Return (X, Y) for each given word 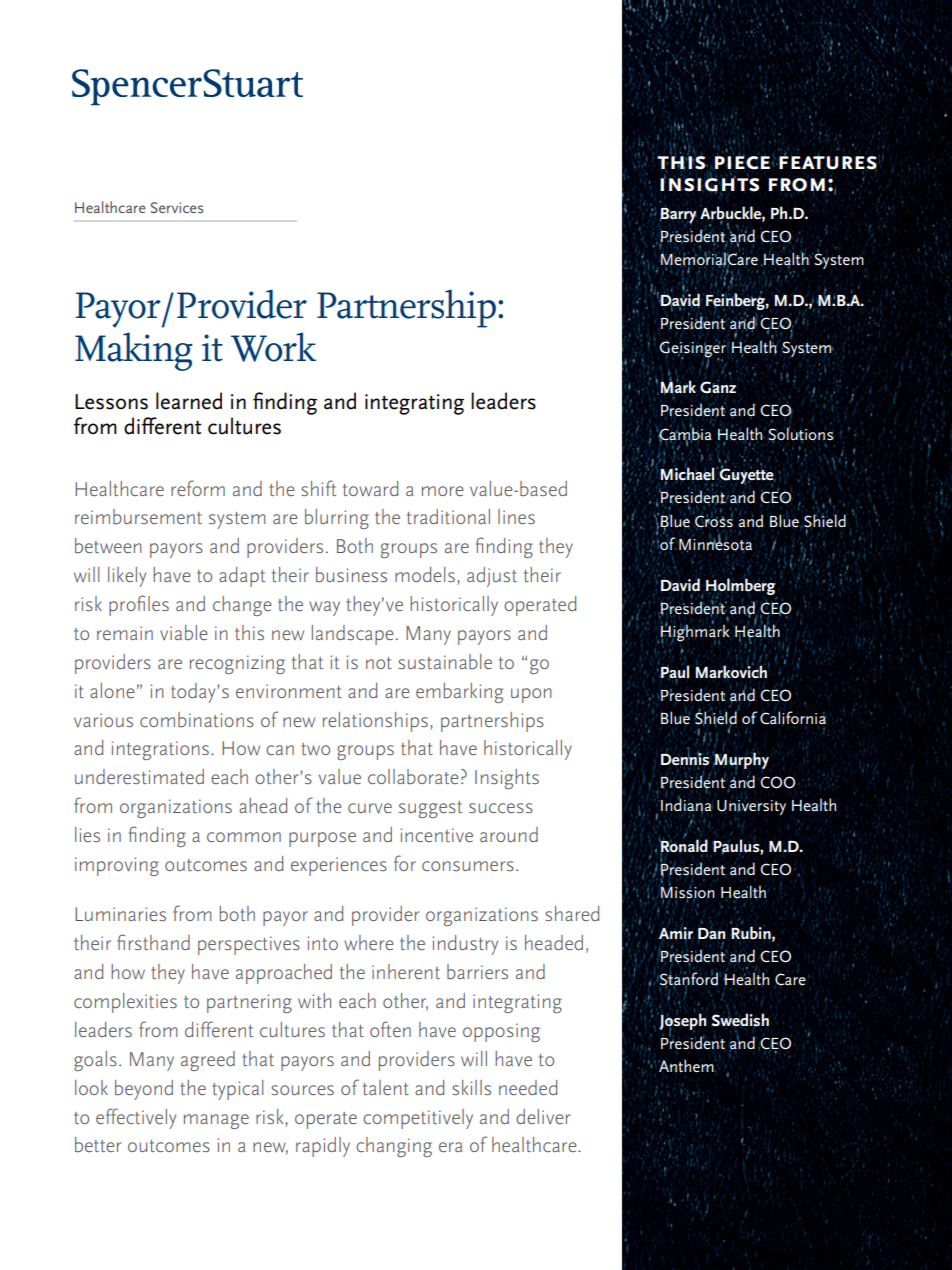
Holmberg (740, 587)
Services (177, 207)
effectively (136, 1118)
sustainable (445, 661)
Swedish (740, 1019)
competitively (418, 1119)
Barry (678, 215)
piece (742, 162)
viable (183, 632)
